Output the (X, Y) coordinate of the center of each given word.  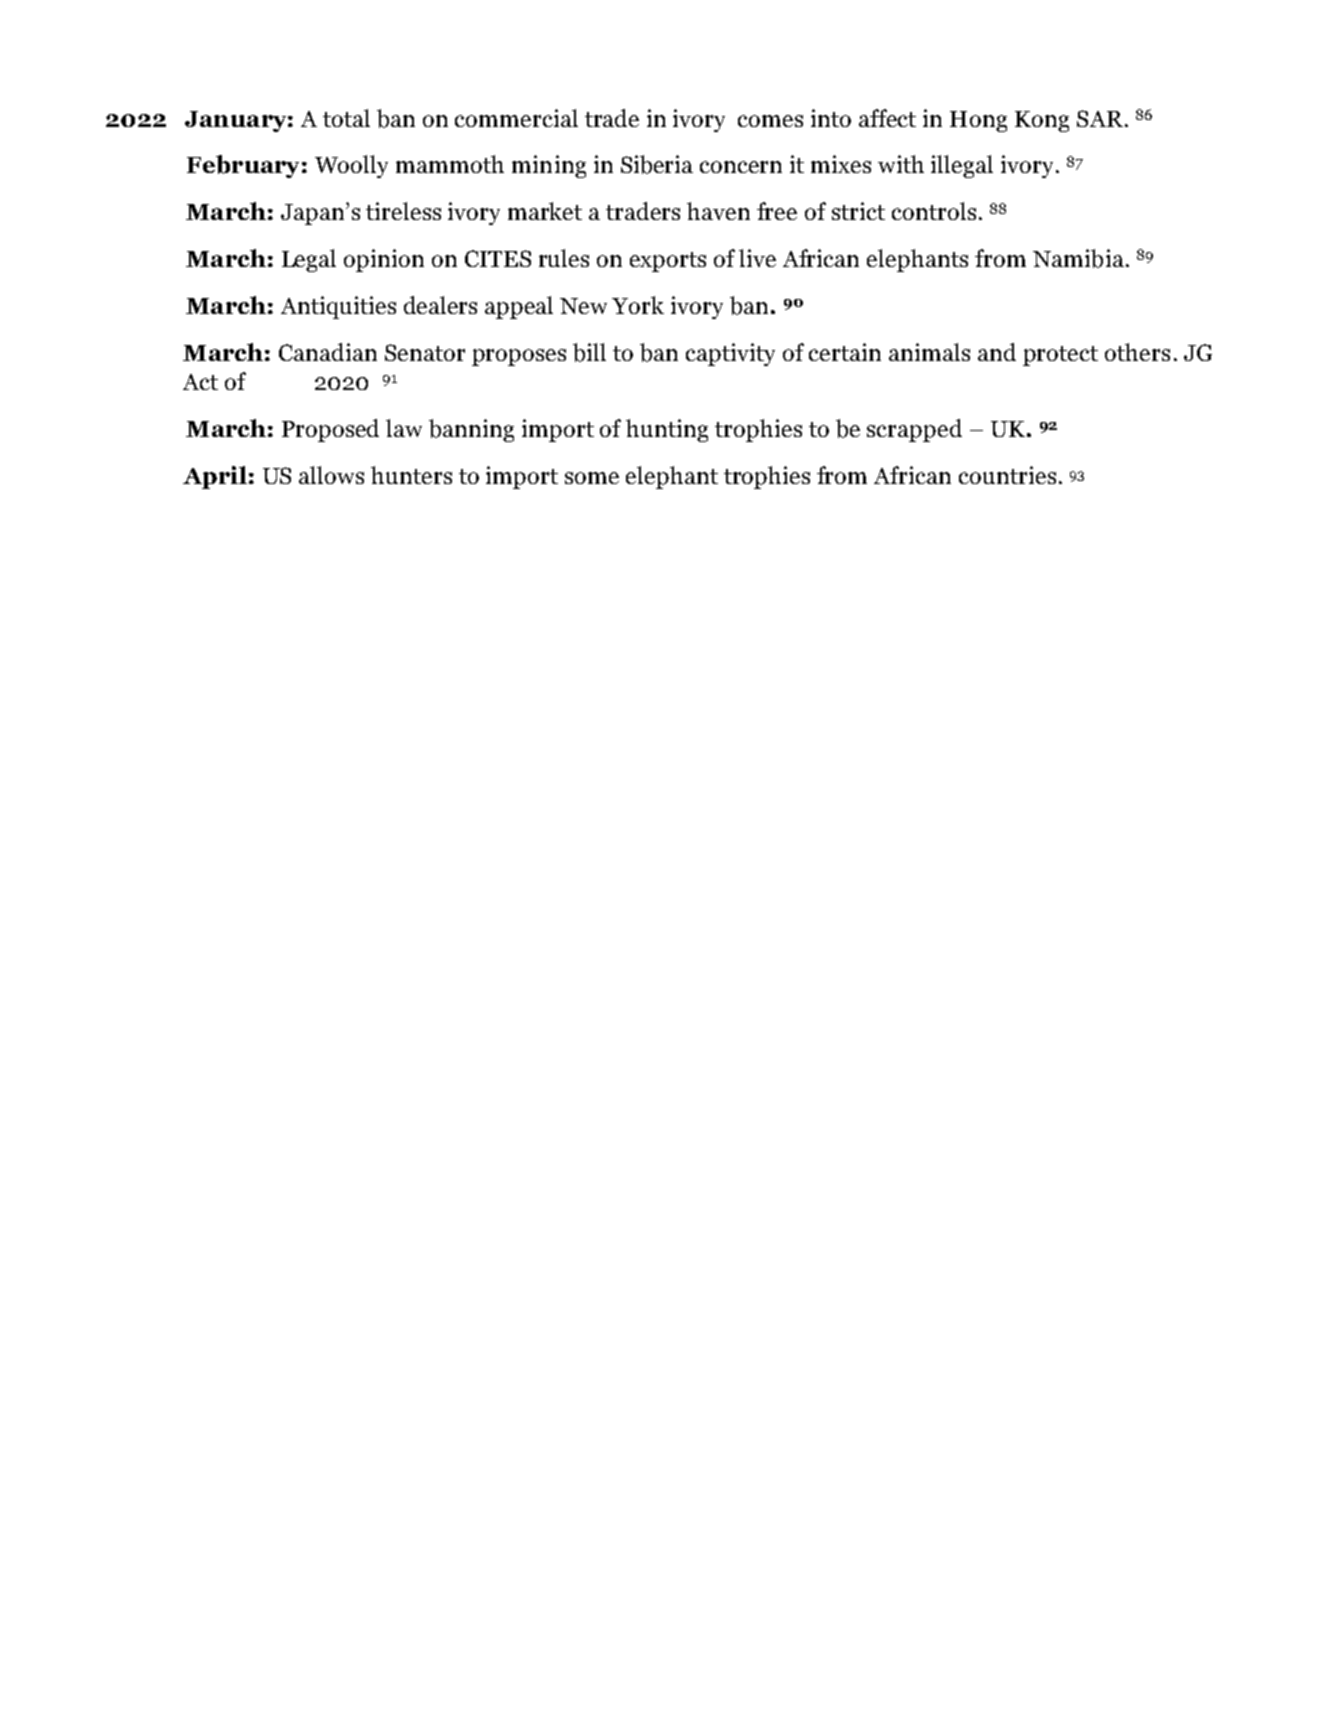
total (346, 118)
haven (718, 211)
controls (934, 211)
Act (200, 382)
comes (770, 121)
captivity (730, 354)
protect (1060, 356)
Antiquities (338, 307)
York (638, 305)
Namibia (1078, 258)
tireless (403, 211)
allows (331, 475)
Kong (1042, 121)
